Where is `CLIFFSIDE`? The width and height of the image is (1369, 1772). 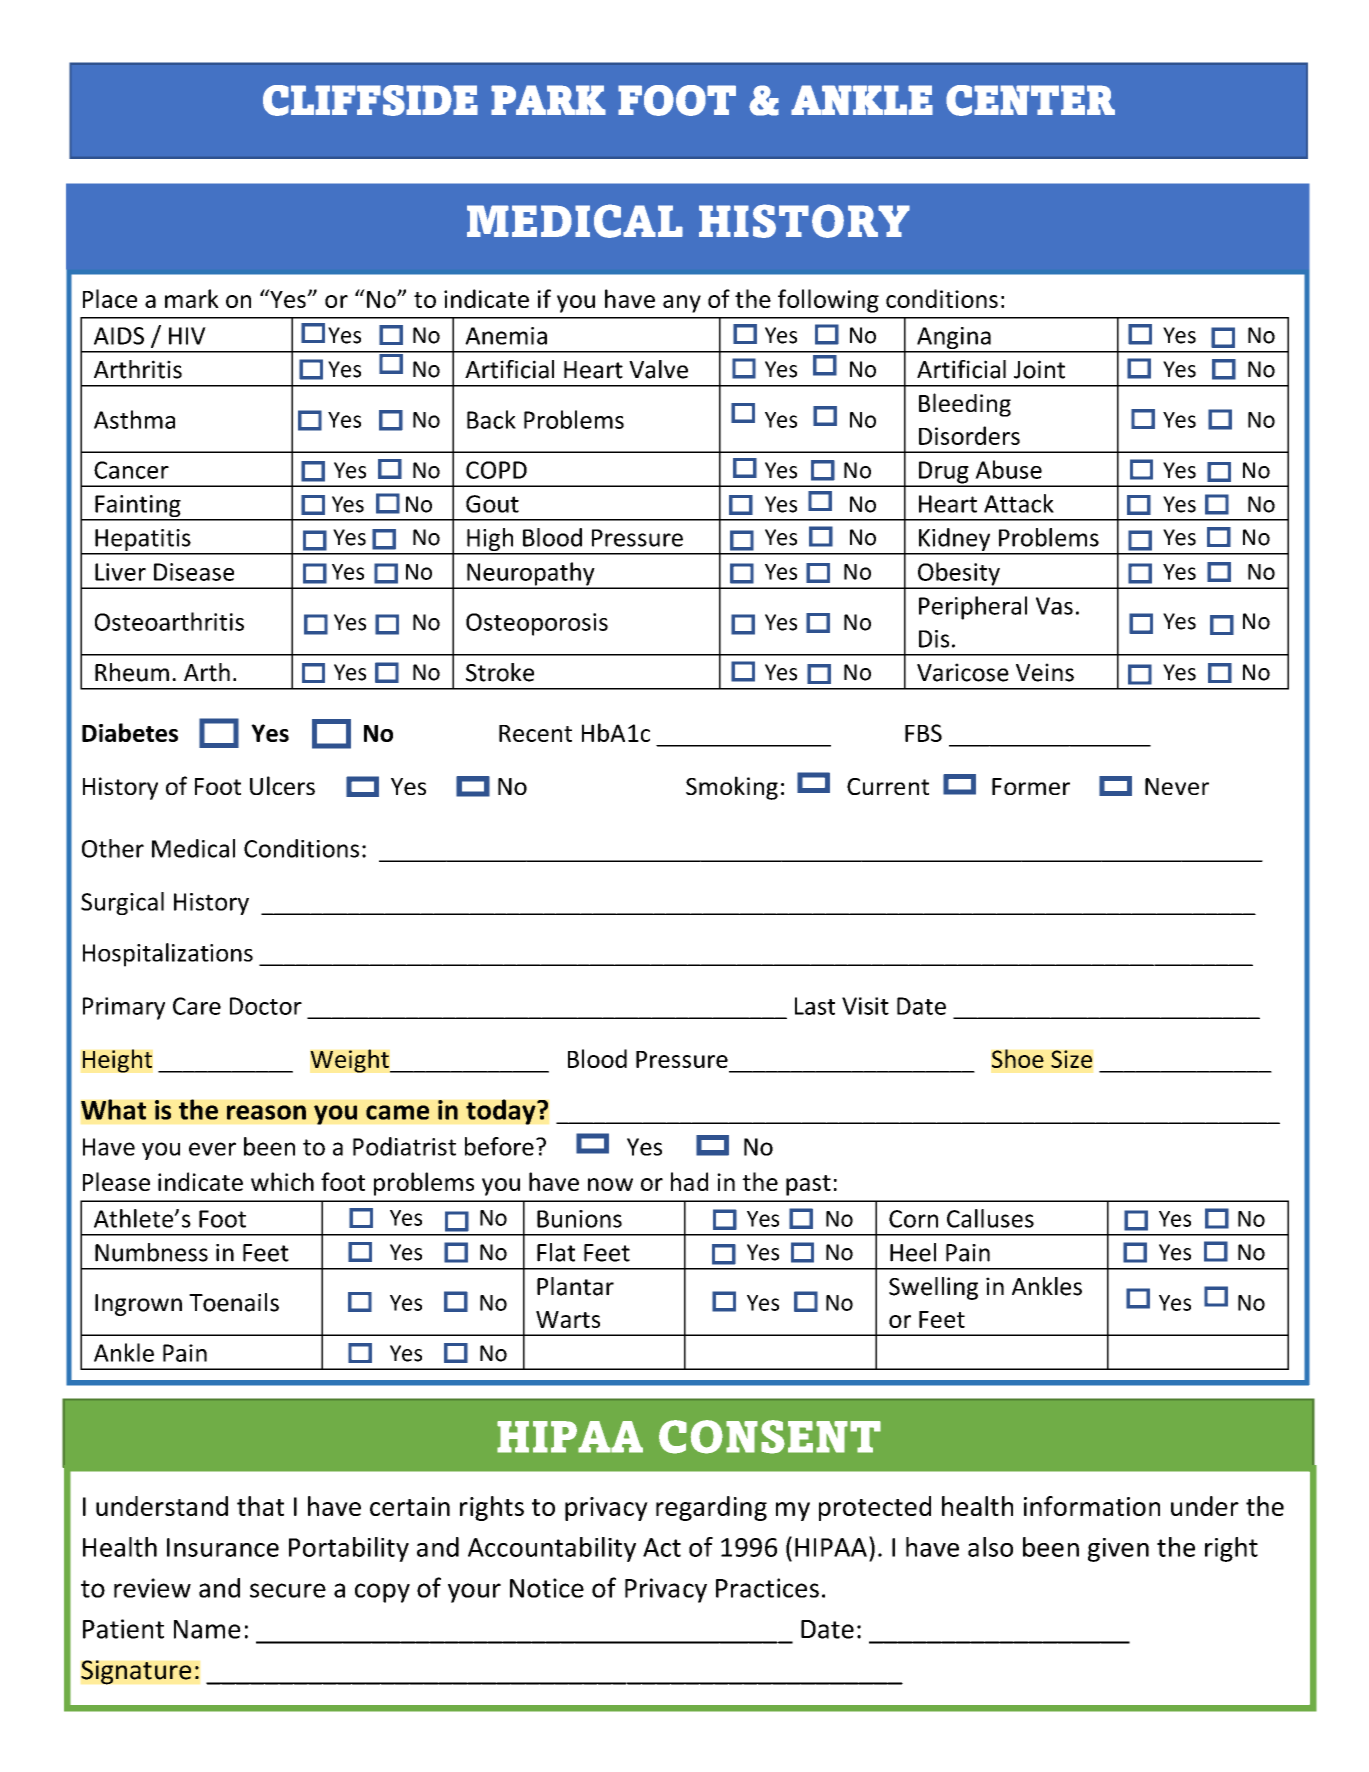 CLIFFSIDE is located at coordinates (370, 100).
